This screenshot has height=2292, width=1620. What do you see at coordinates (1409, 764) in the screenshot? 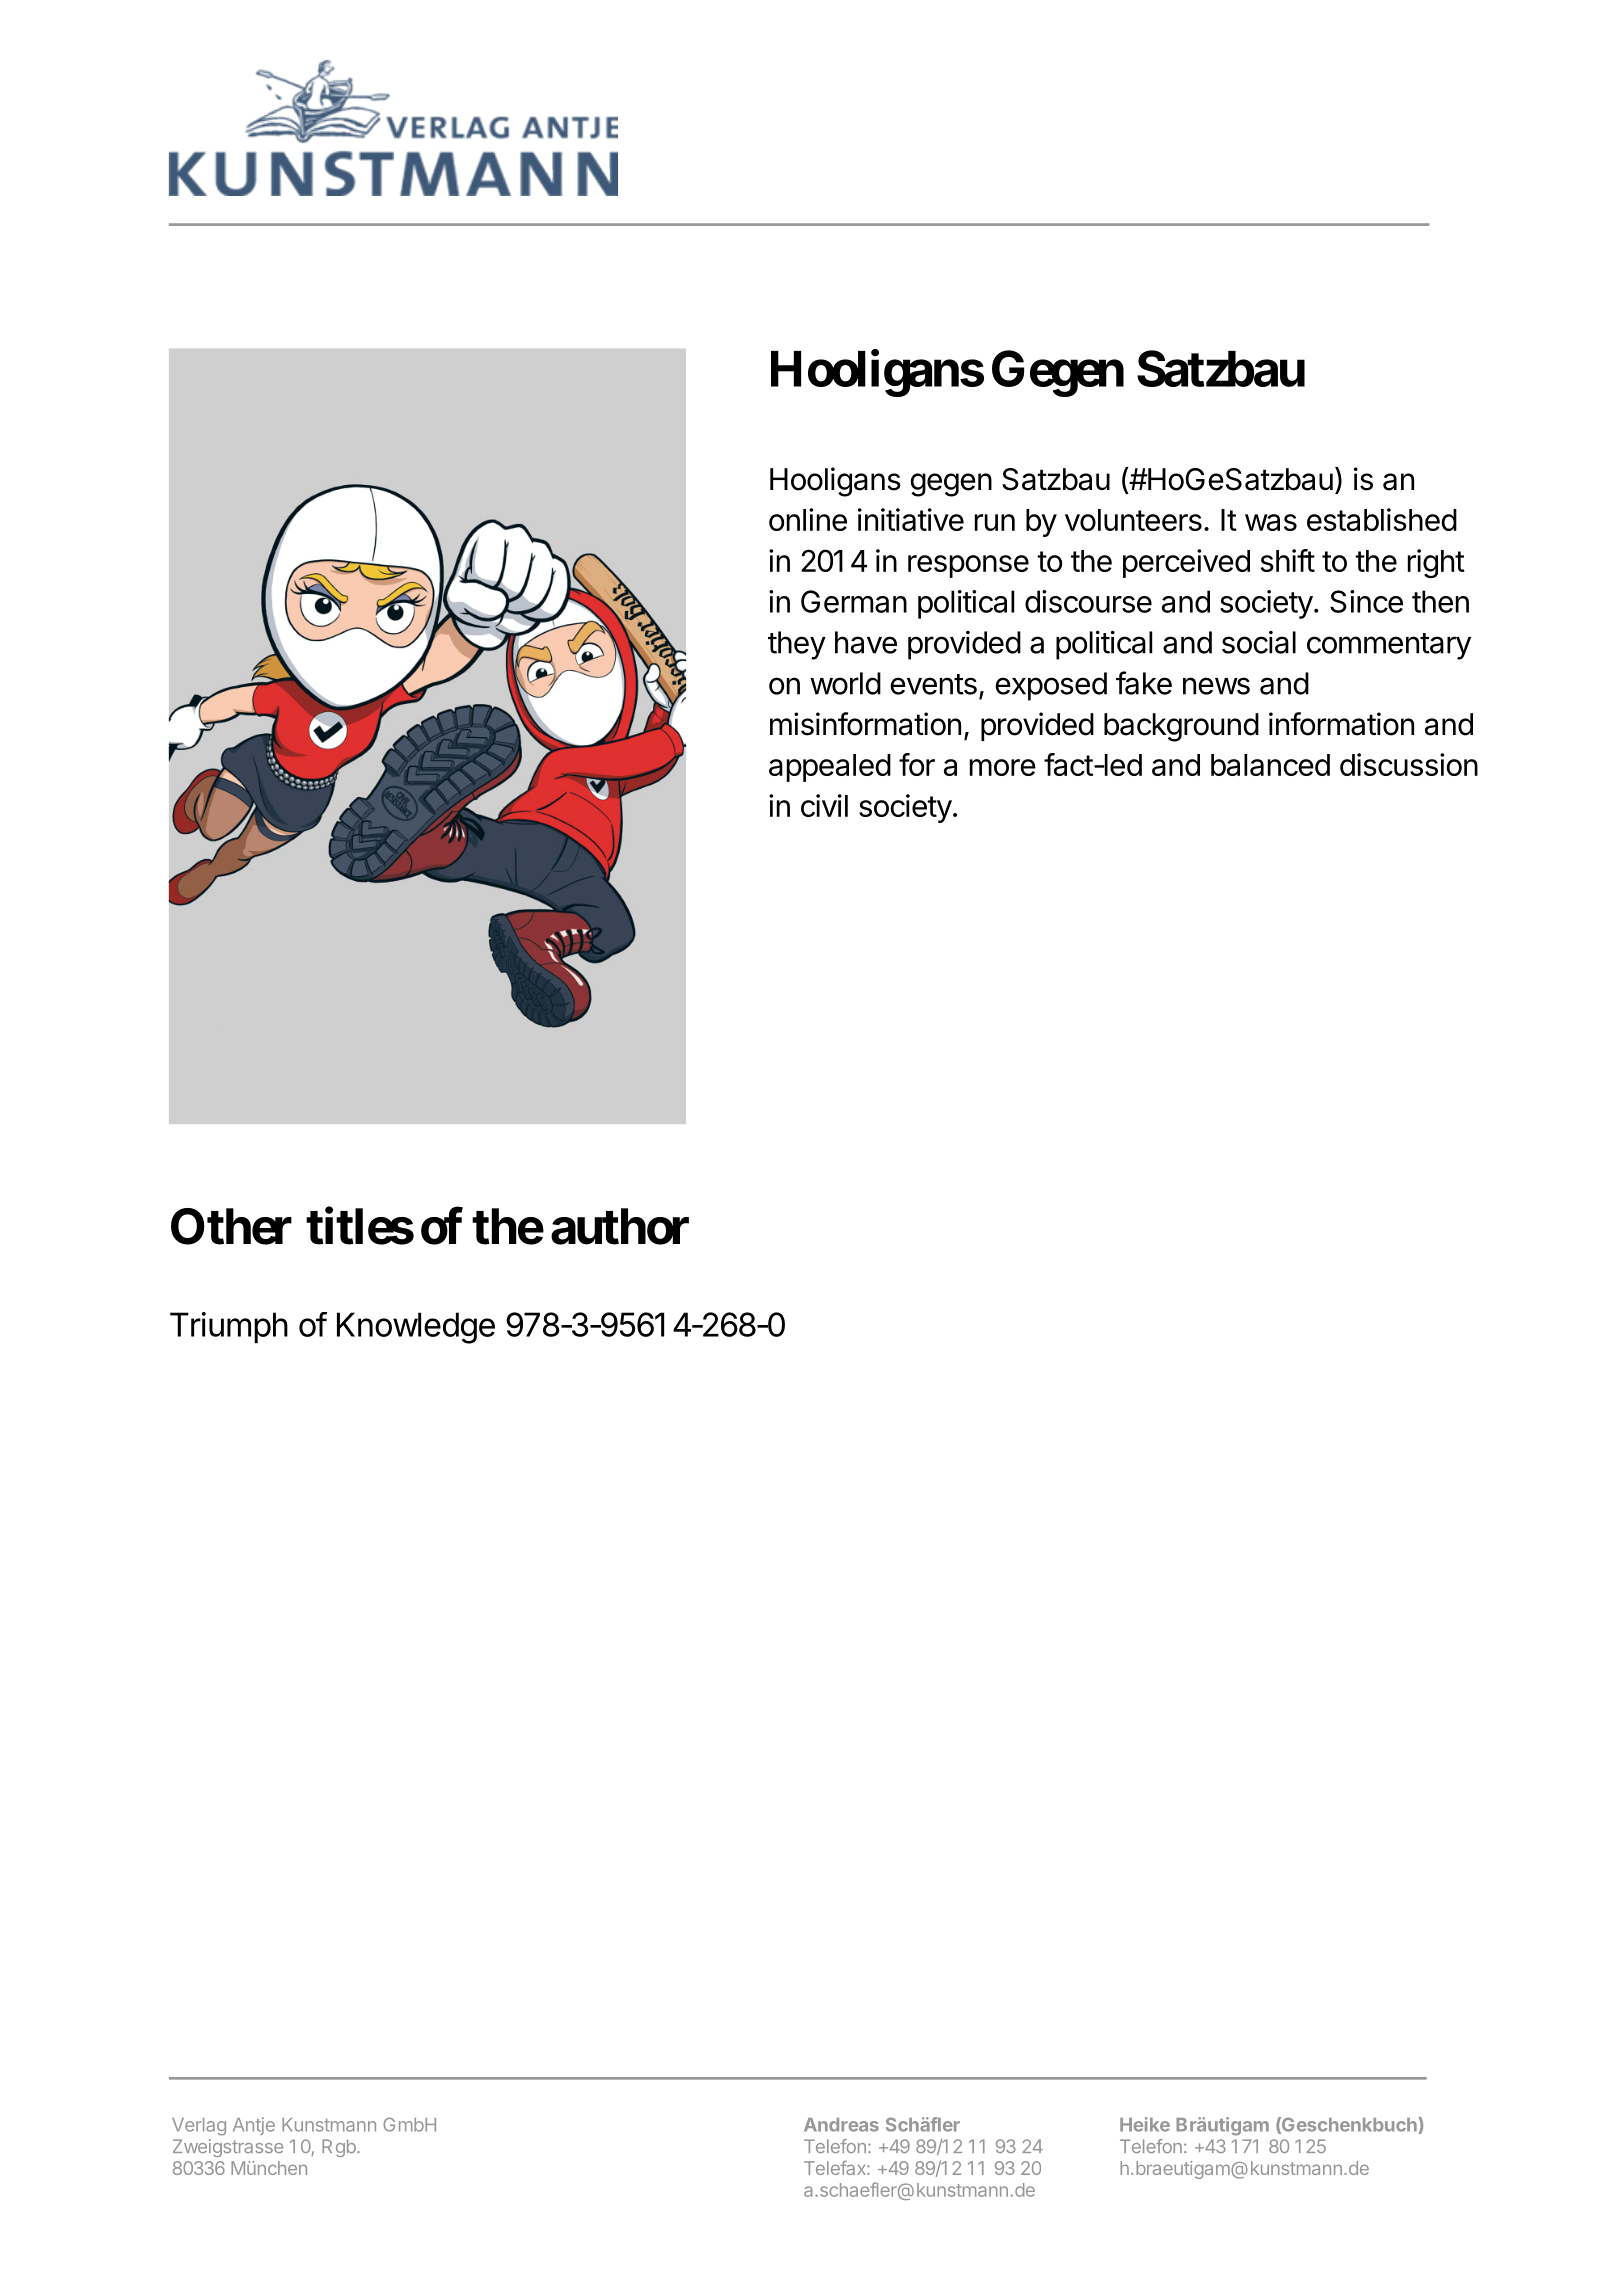
I see `discussion` at bounding box center [1409, 764].
